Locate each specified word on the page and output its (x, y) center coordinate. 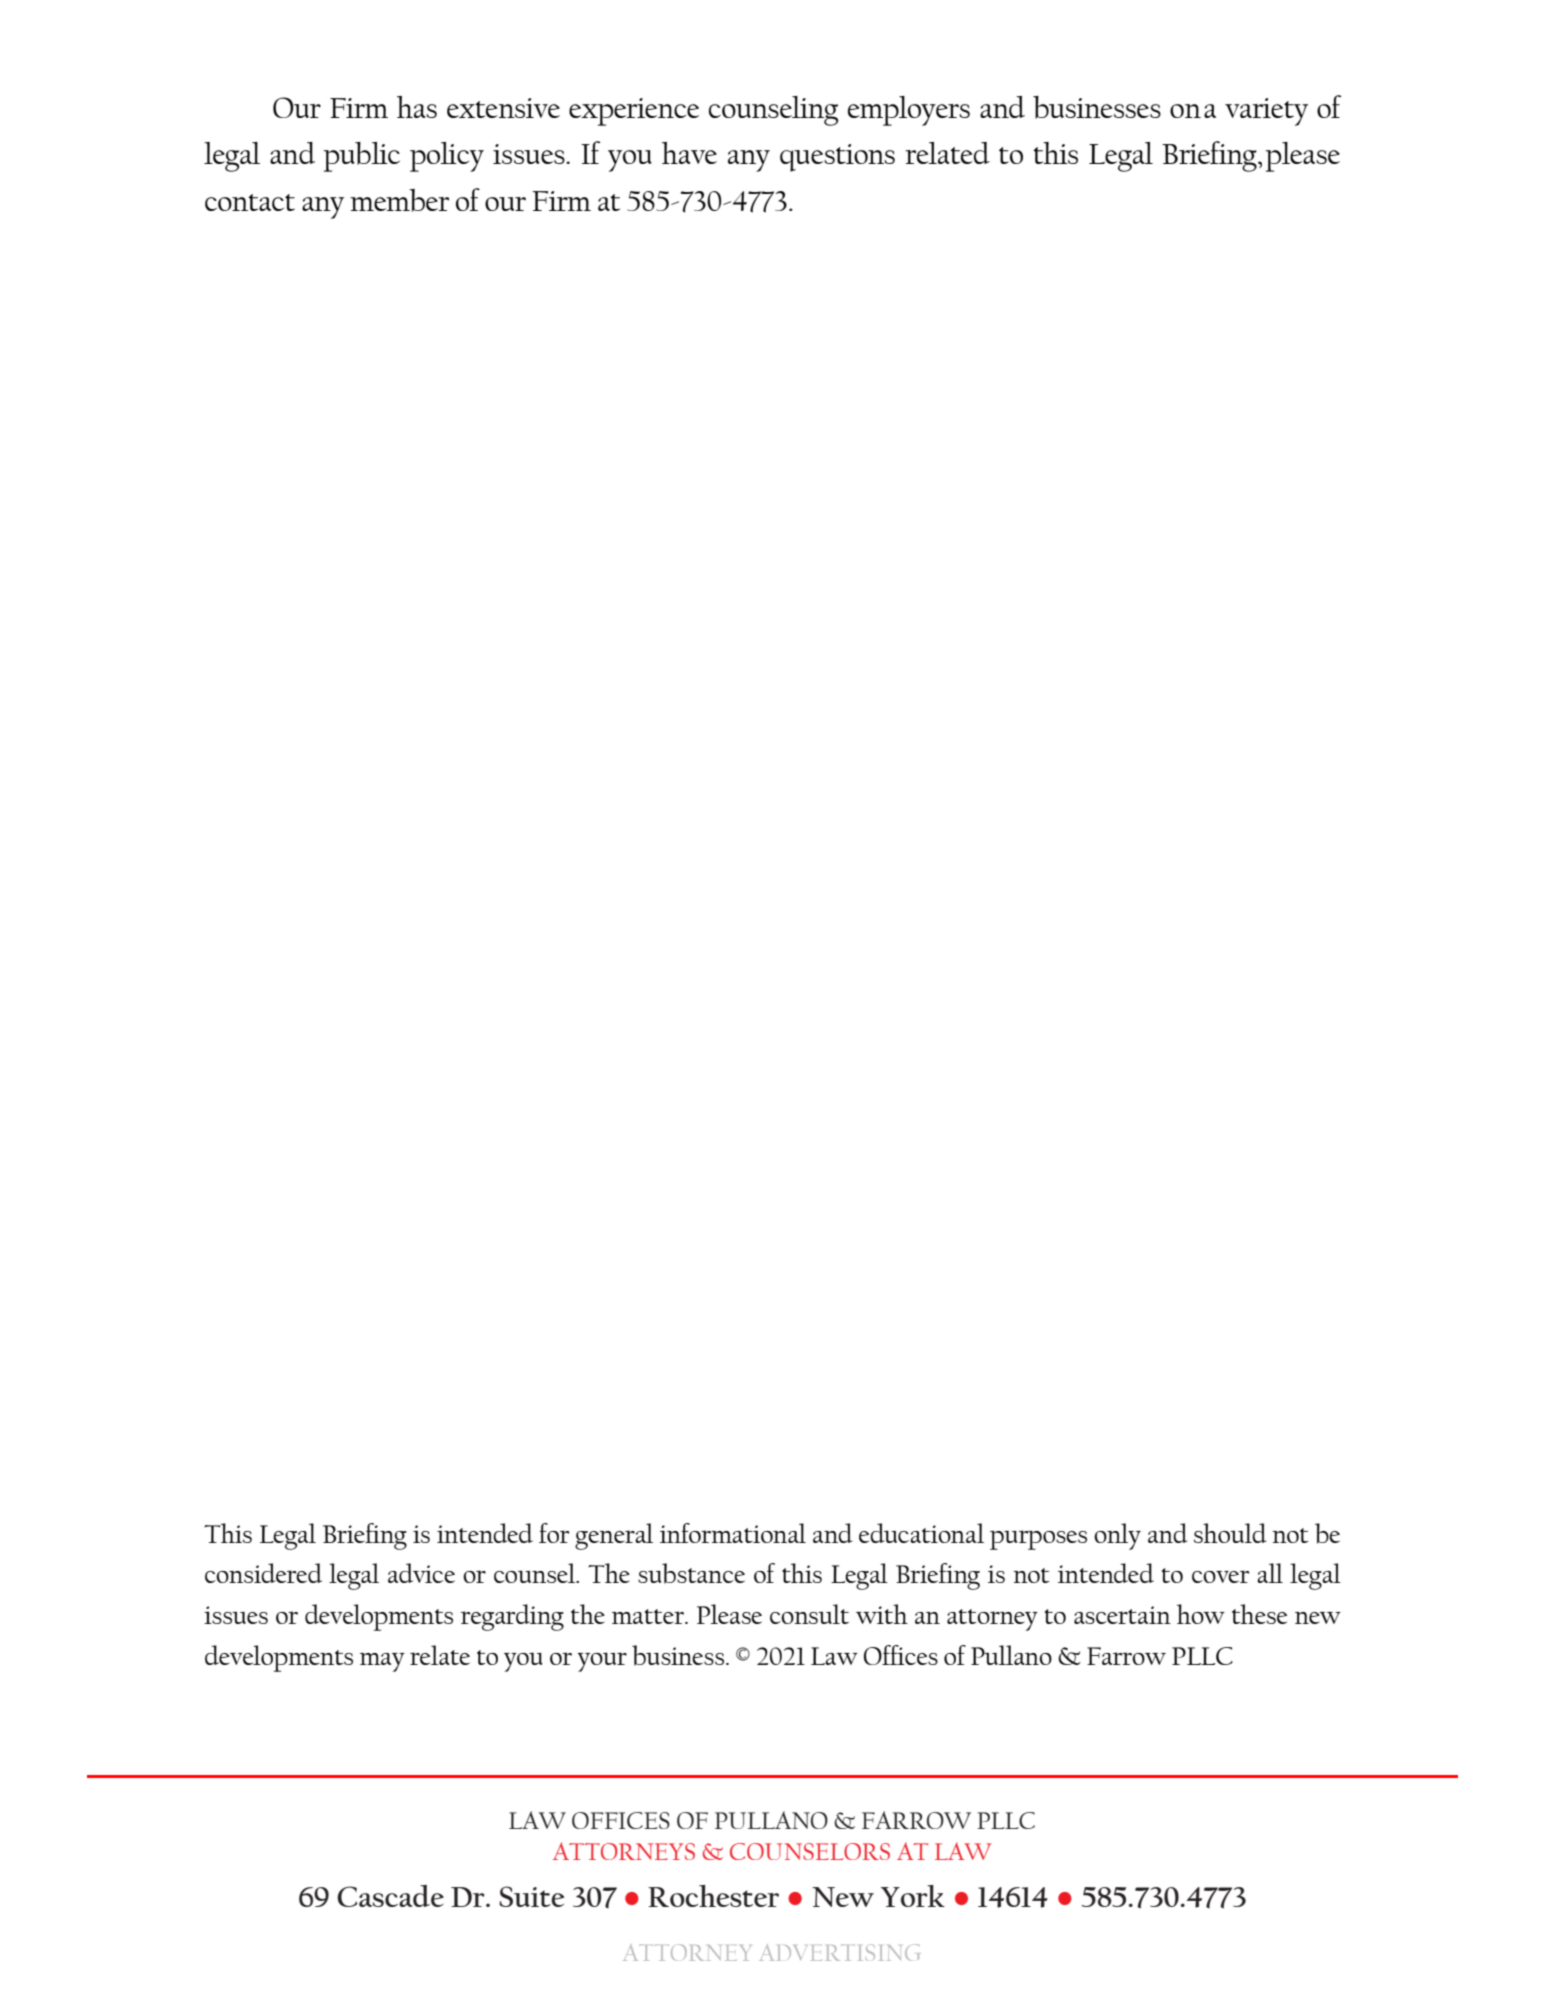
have (689, 153)
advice (421, 1573)
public (362, 157)
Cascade (390, 1896)
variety (1266, 112)
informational (733, 1533)
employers (909, 111)
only (1117, 1536)
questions (837, 158)
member (399, 200)
